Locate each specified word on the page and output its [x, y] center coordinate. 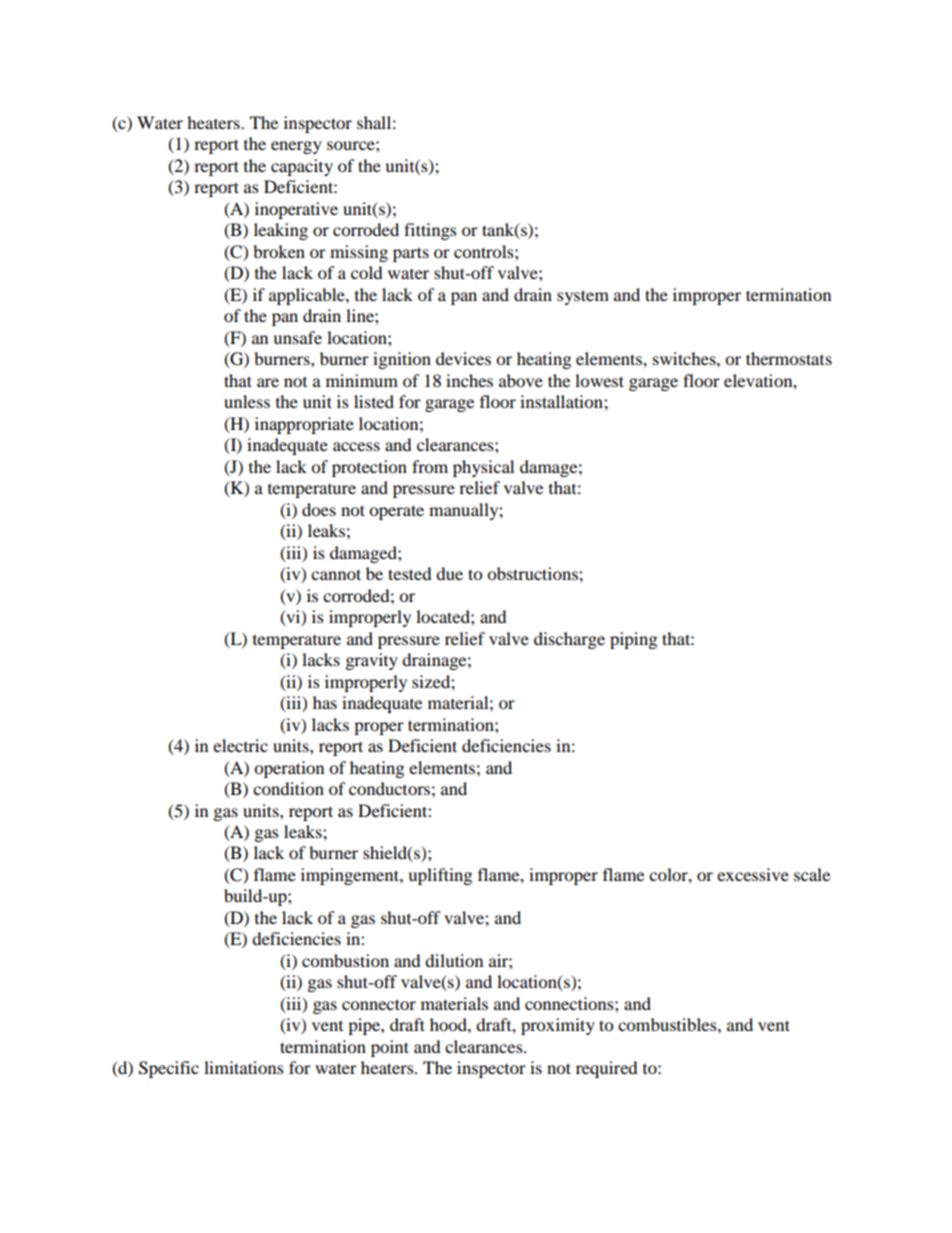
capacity [302, 167]
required [607, 1069]
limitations [244, 1067]
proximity [558, 1026]
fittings [430, 231]
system [583, 297]
